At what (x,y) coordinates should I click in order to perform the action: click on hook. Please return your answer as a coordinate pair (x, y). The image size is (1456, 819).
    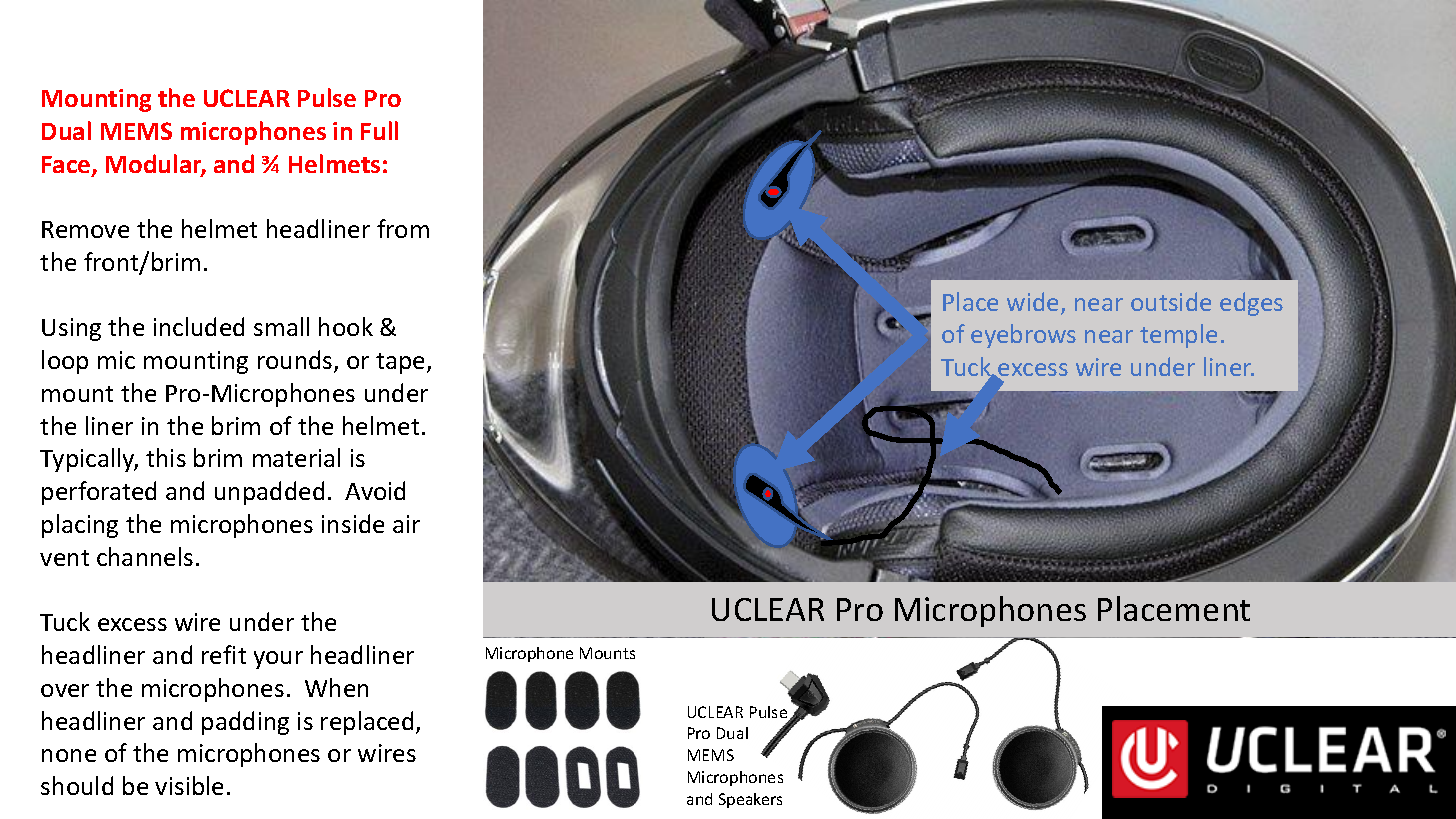
    Looking at the image, I should click on (346, 326).
